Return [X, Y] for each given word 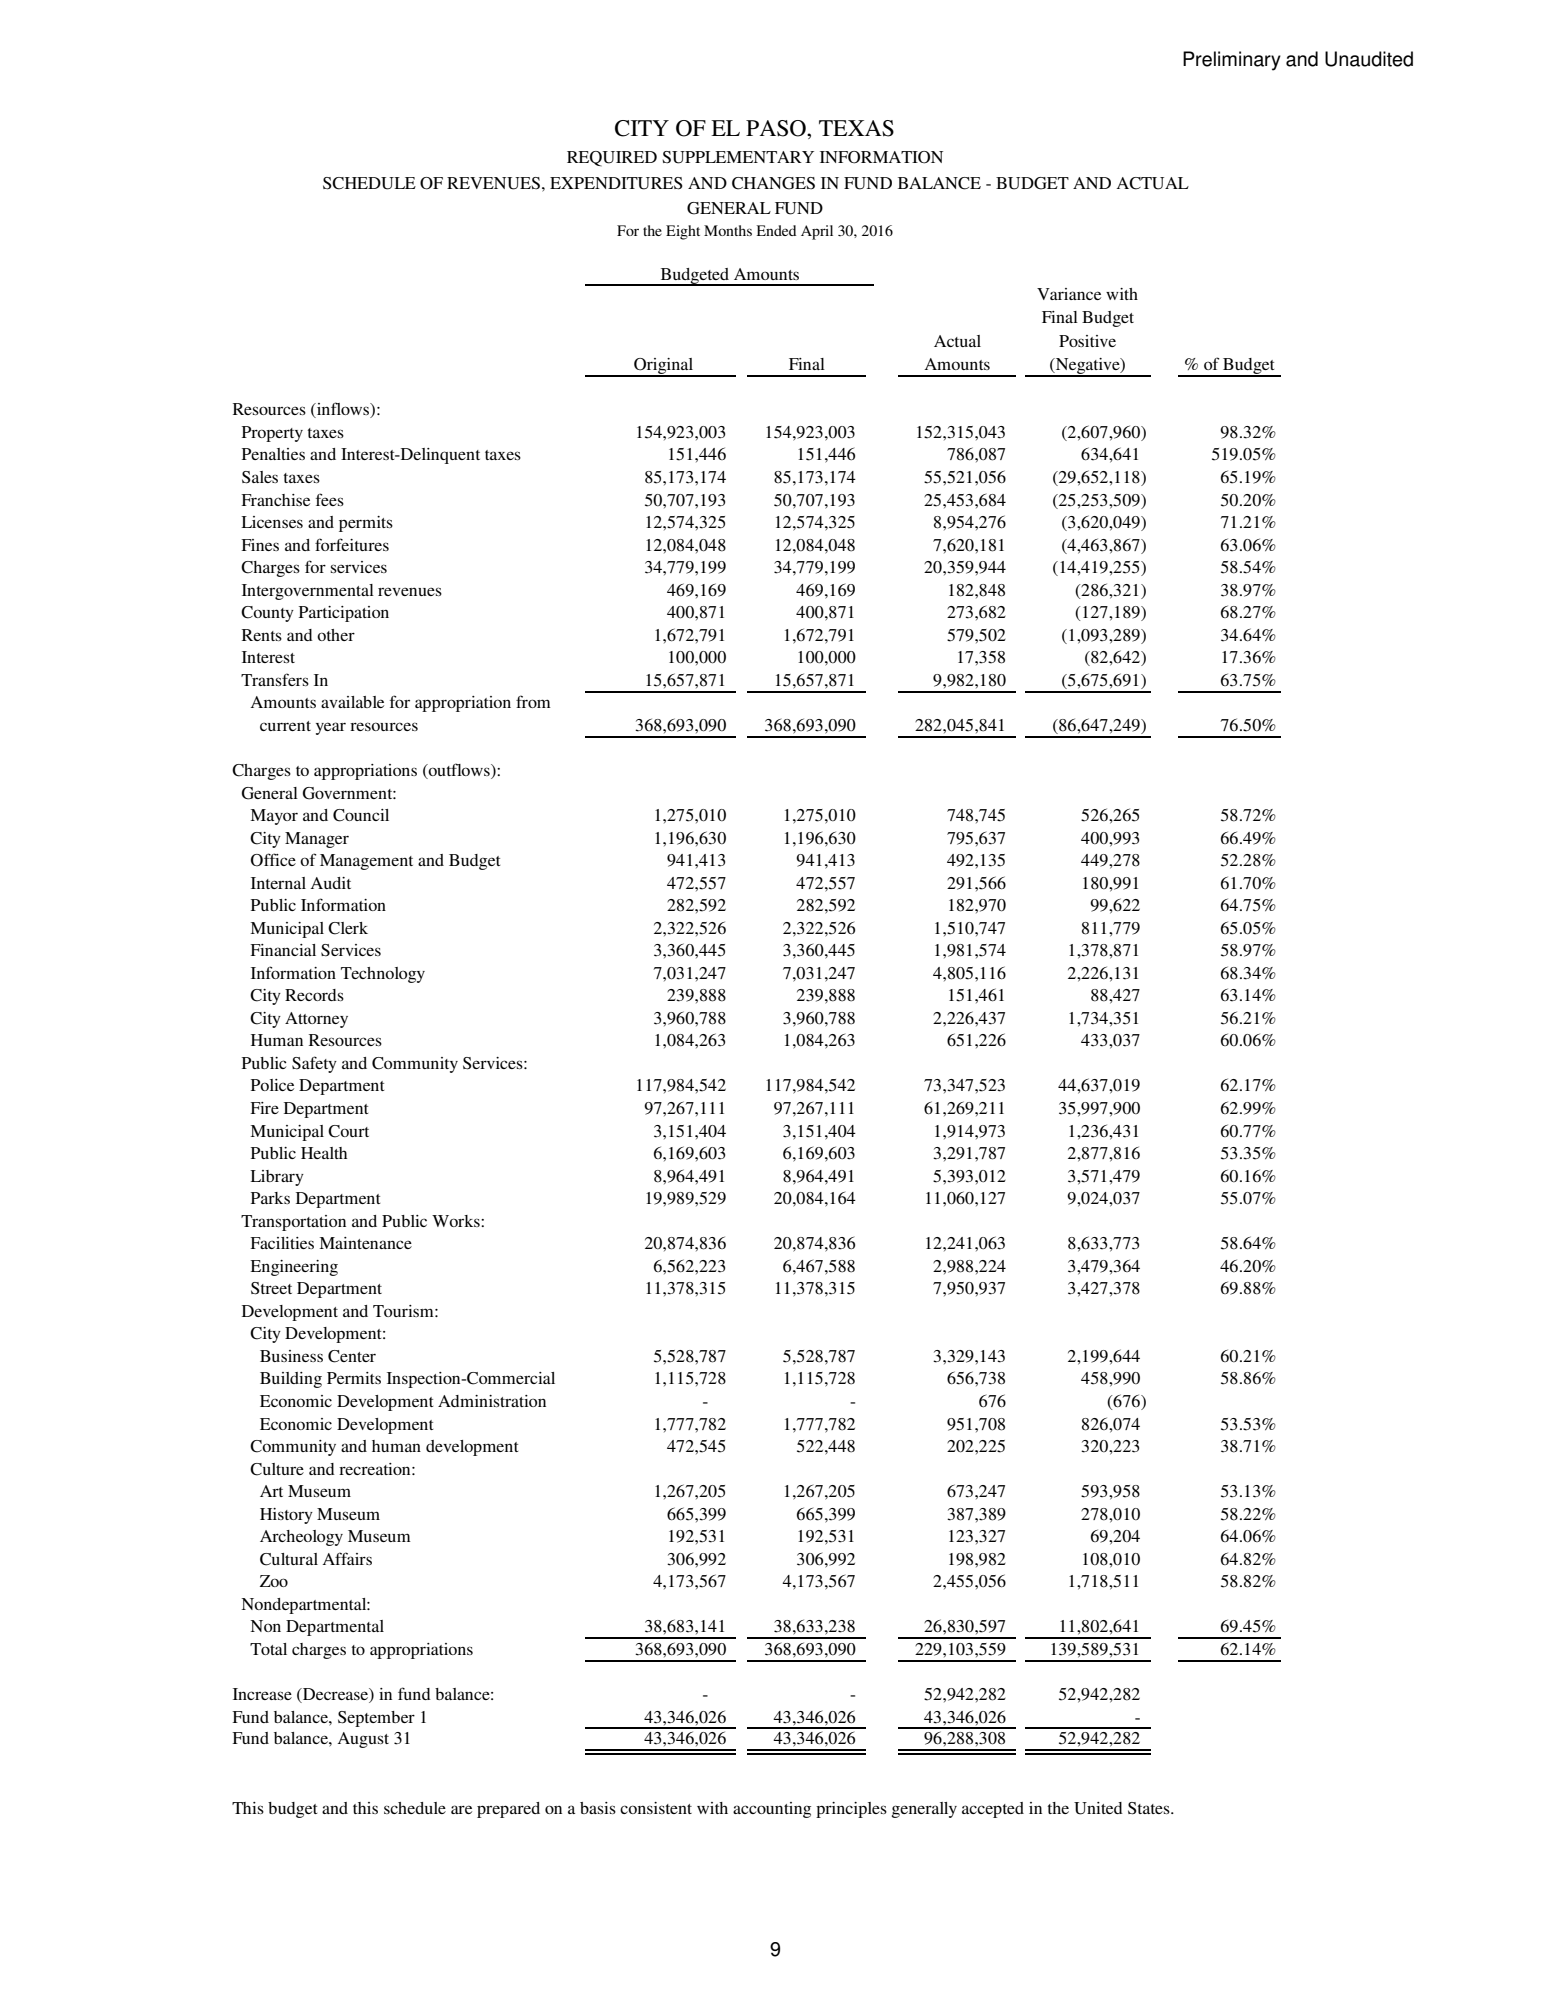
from [533, 701]
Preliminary [1232, 61]
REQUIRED [612, 158]
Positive [1087, 341]
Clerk [348, 928]
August [363, 1740]
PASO [777, 128]
